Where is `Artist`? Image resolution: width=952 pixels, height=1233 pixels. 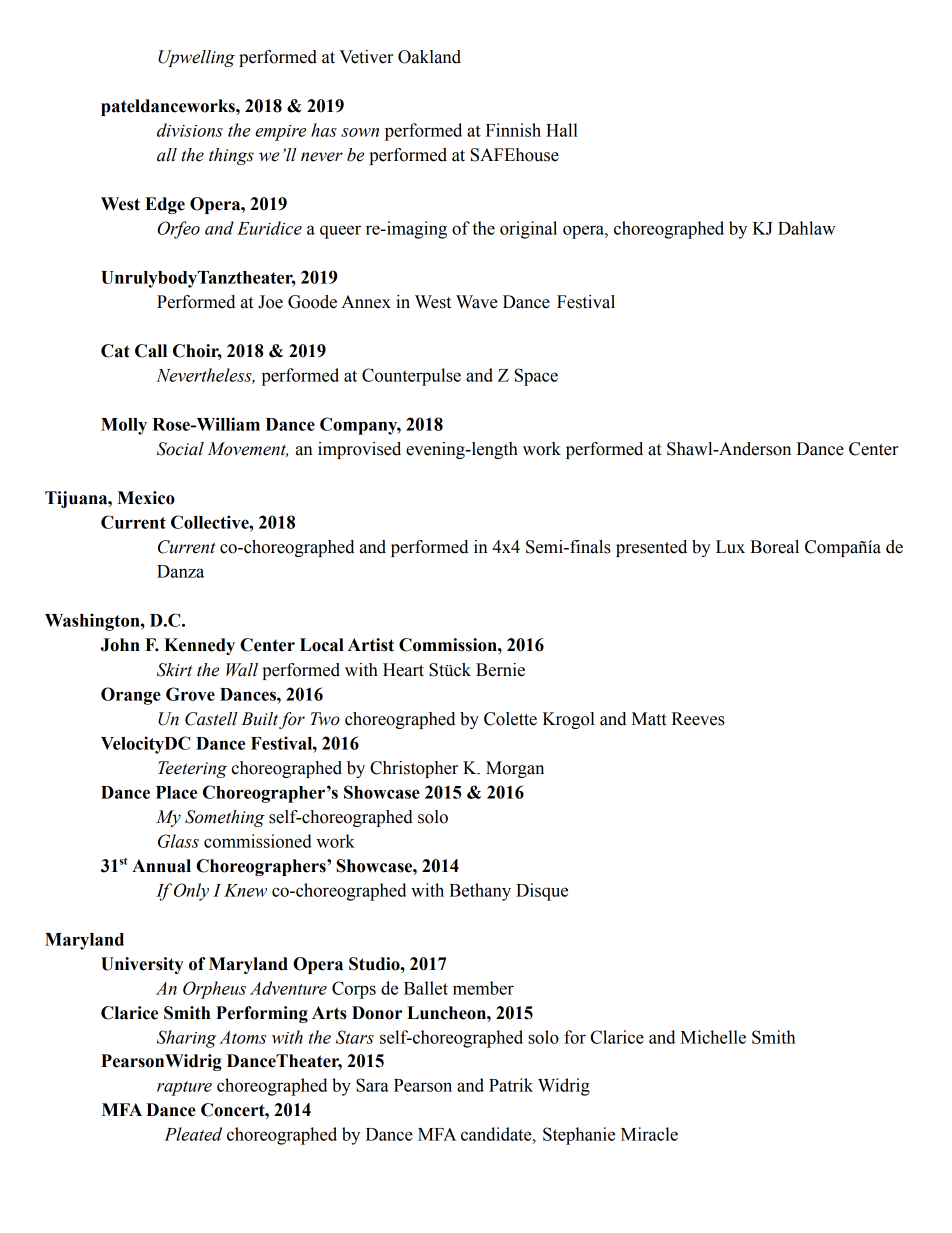 Artist is located at coordinates (371, 645).
